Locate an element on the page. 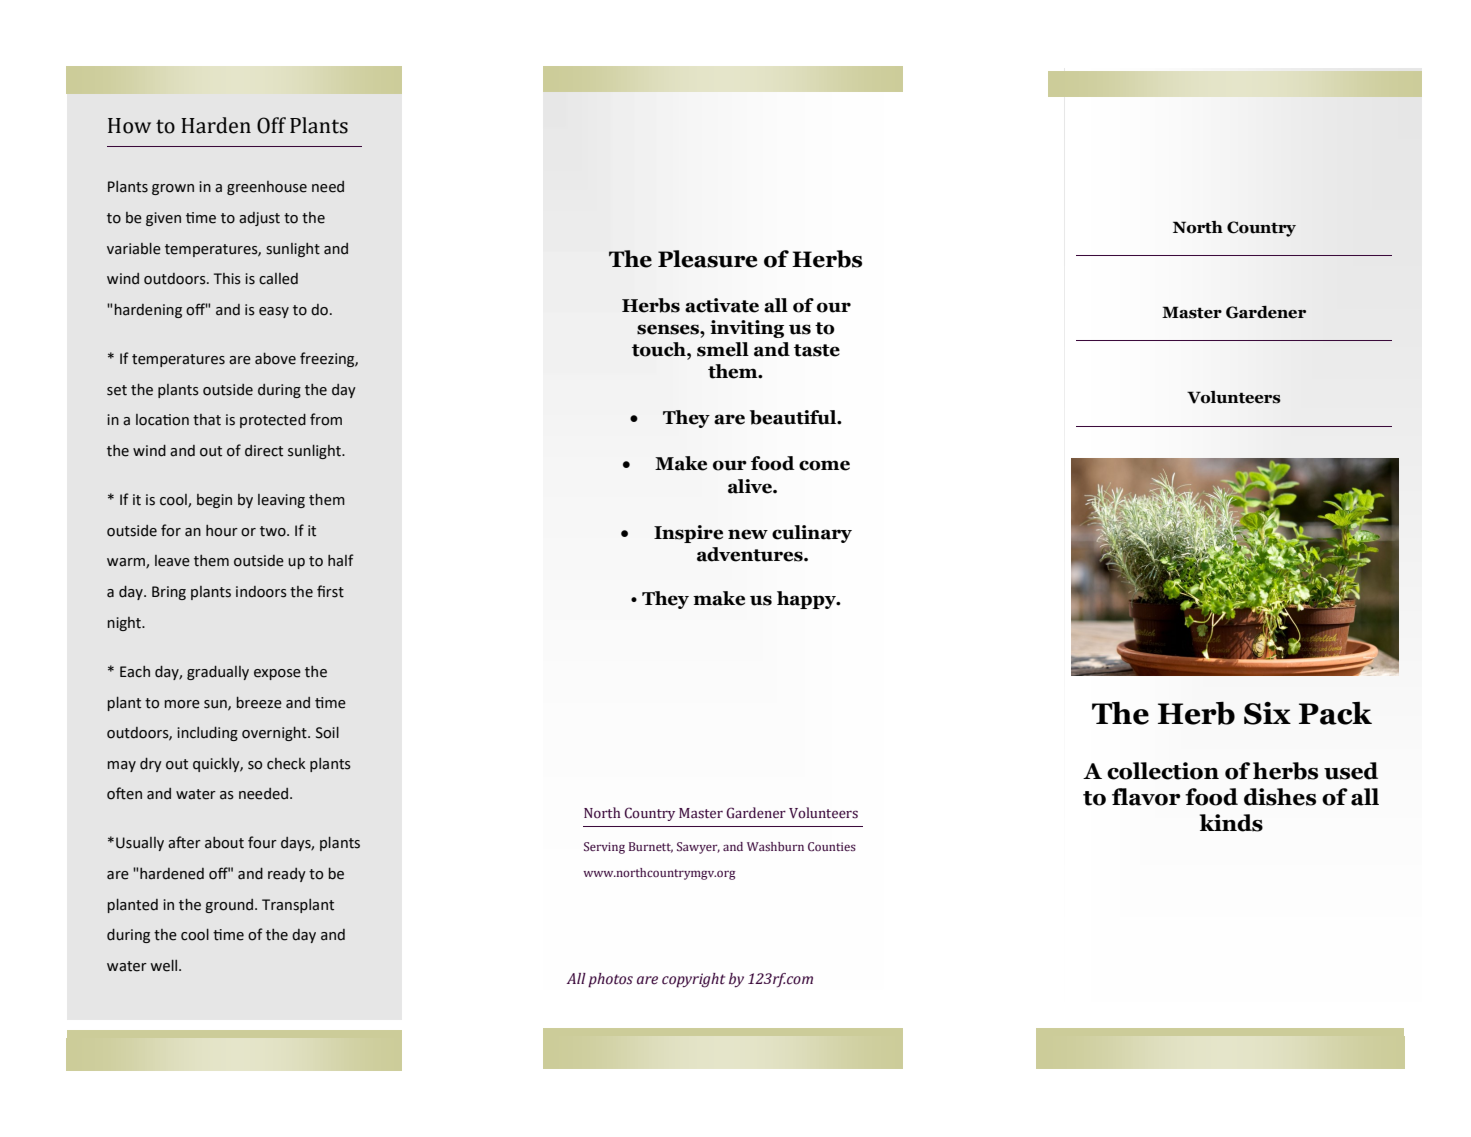 The image size is (1471, 1137). well is located at coordinates (165, 966).
